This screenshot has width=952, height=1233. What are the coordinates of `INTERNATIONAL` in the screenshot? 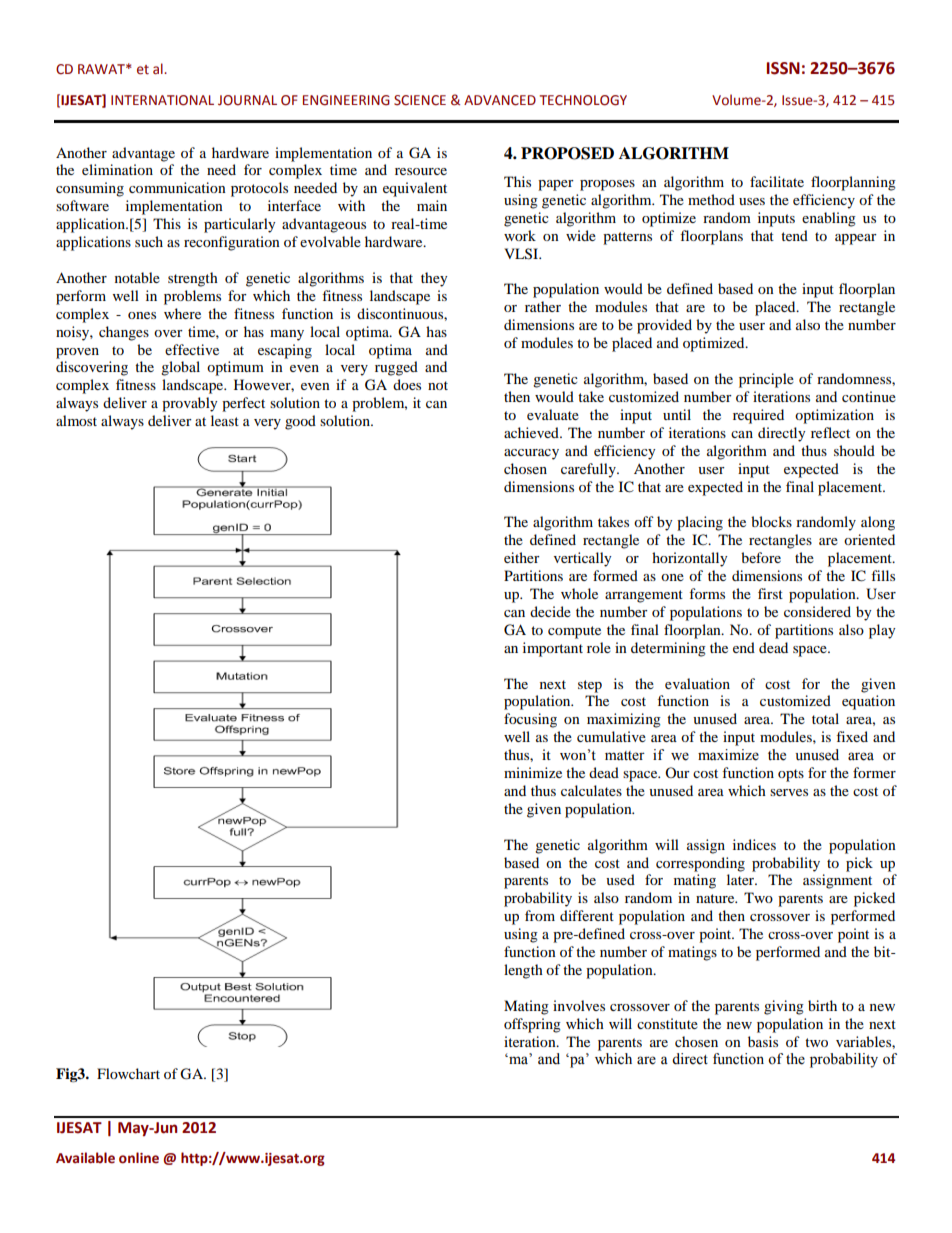 It's located at (162, 100).
